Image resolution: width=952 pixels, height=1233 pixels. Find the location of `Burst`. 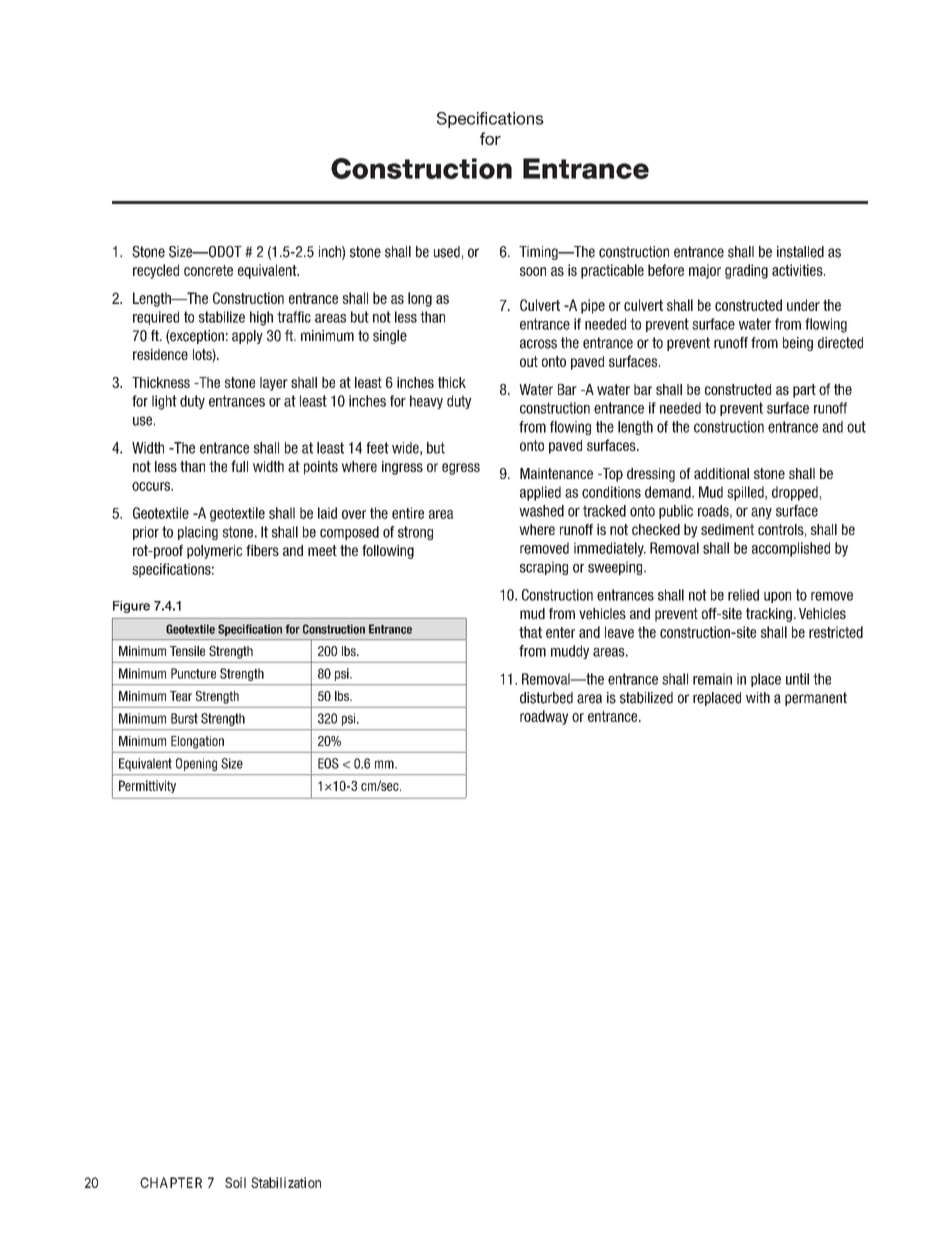

Burst is located at coordinates (184, 718).
